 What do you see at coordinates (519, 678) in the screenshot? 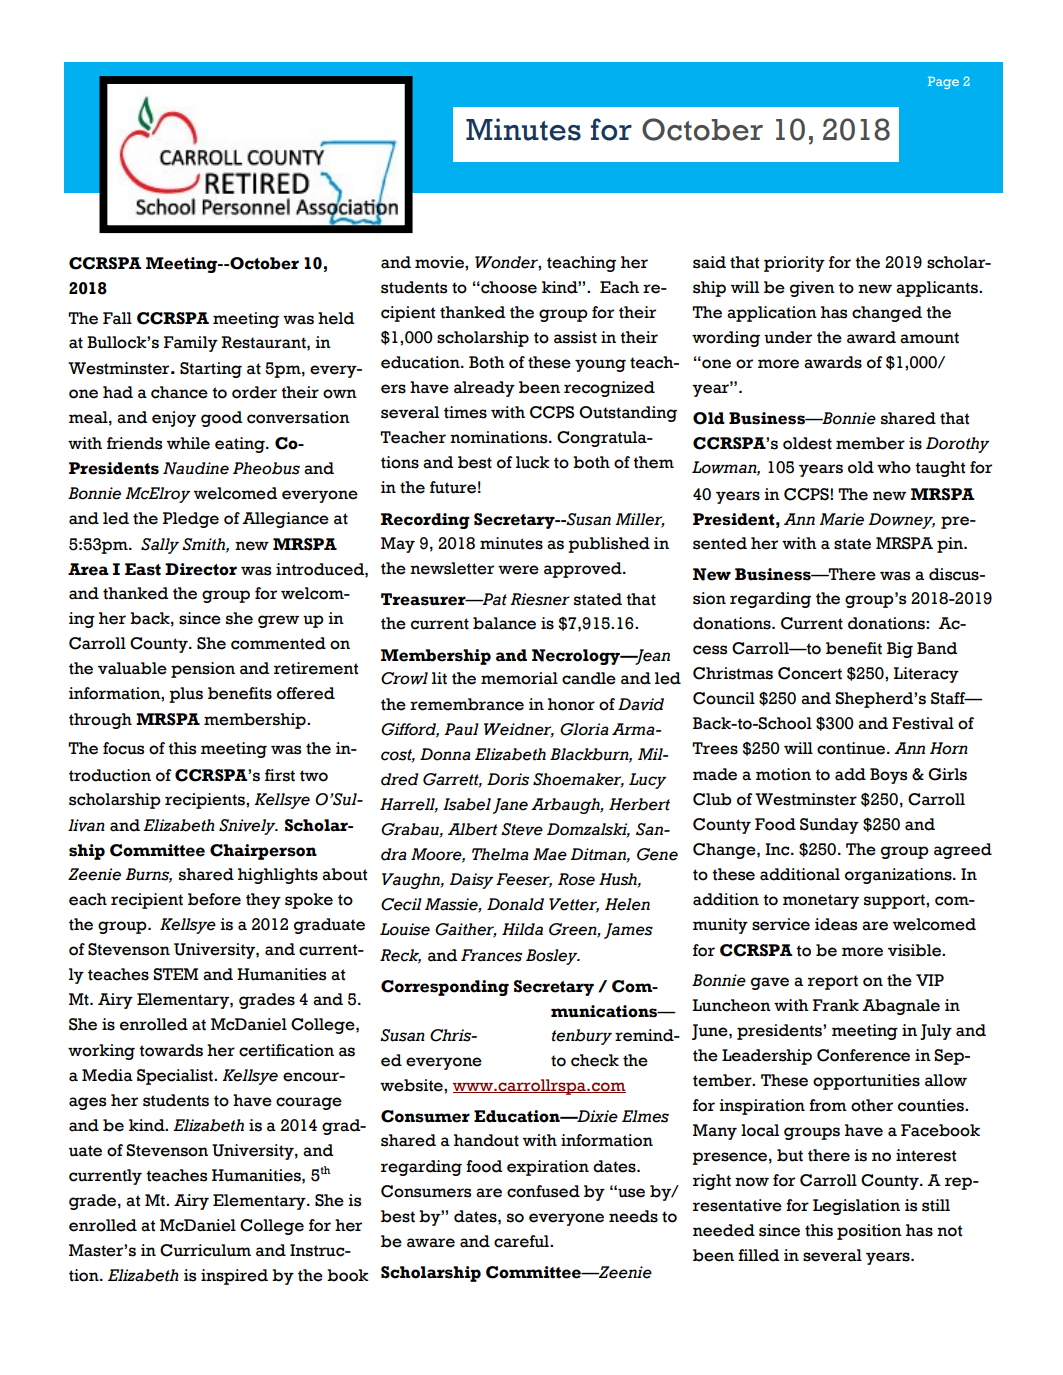
I see `memorial` at bounding box center [519, 678].
